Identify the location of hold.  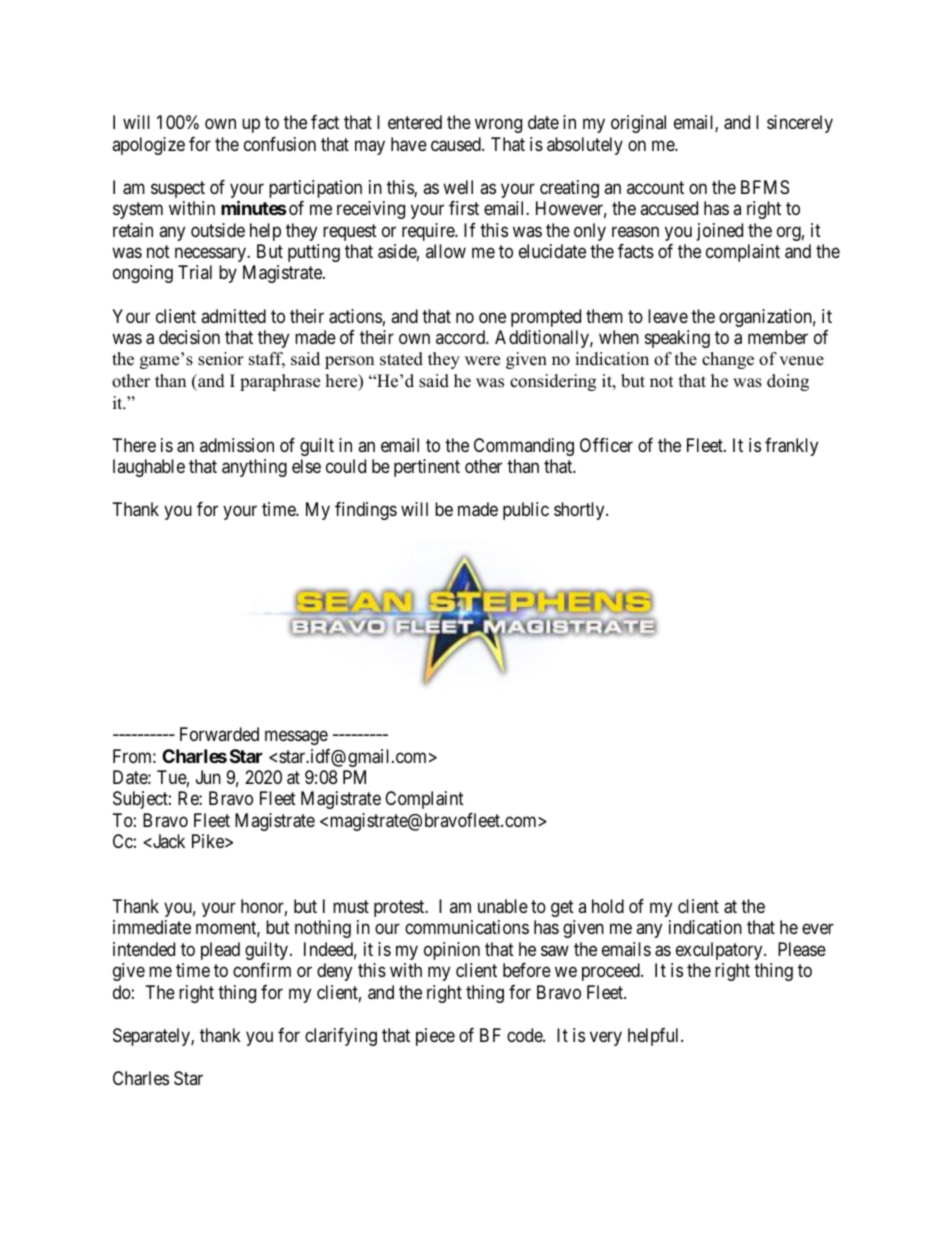
(608, 906).
